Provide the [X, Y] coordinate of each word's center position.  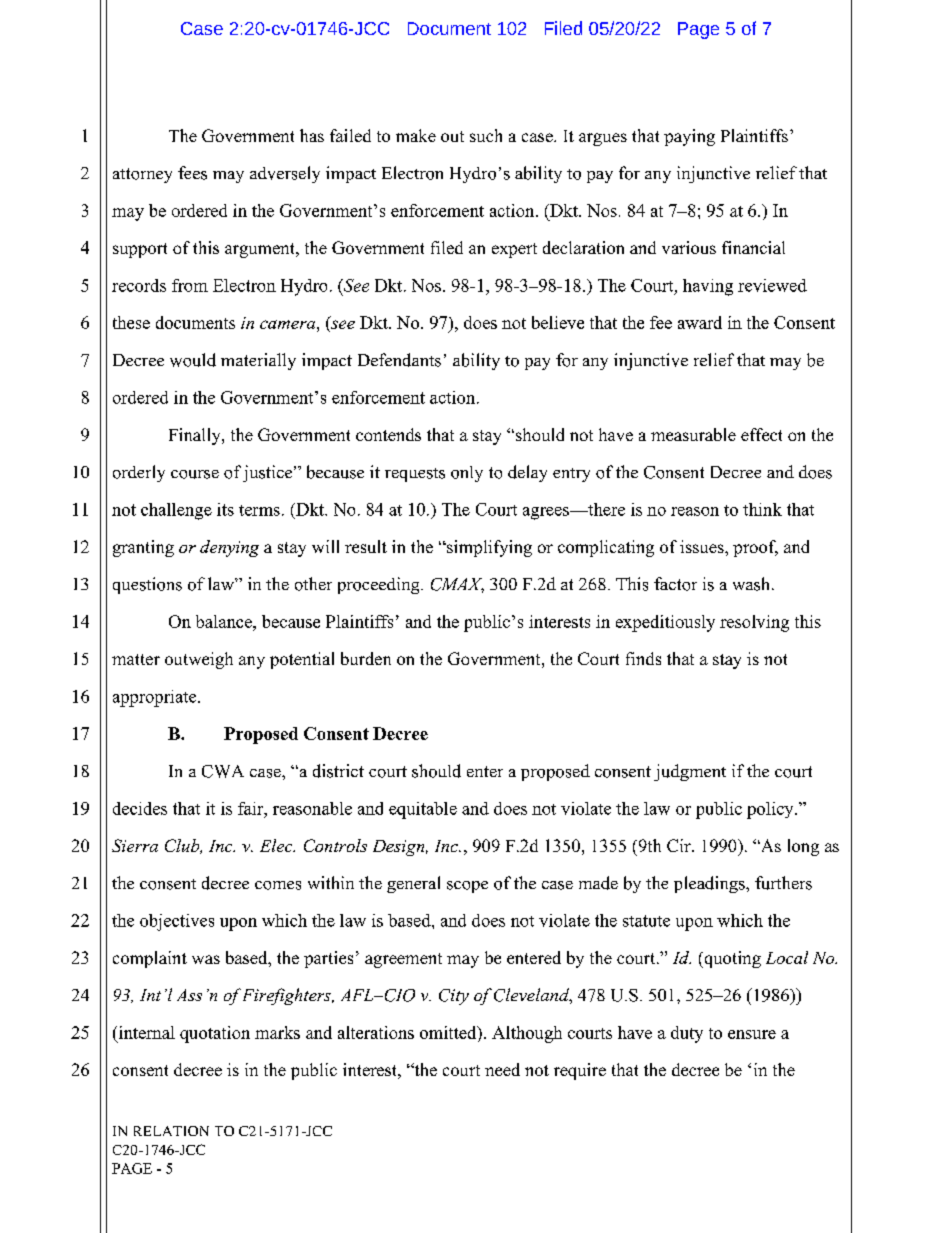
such [486, 135]
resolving [754, 623]
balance [225, 621]
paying [689, 137]
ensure [752, 1034]
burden [366, 658]
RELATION [171, 1131]
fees [192, 173]
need [502, 1069]
